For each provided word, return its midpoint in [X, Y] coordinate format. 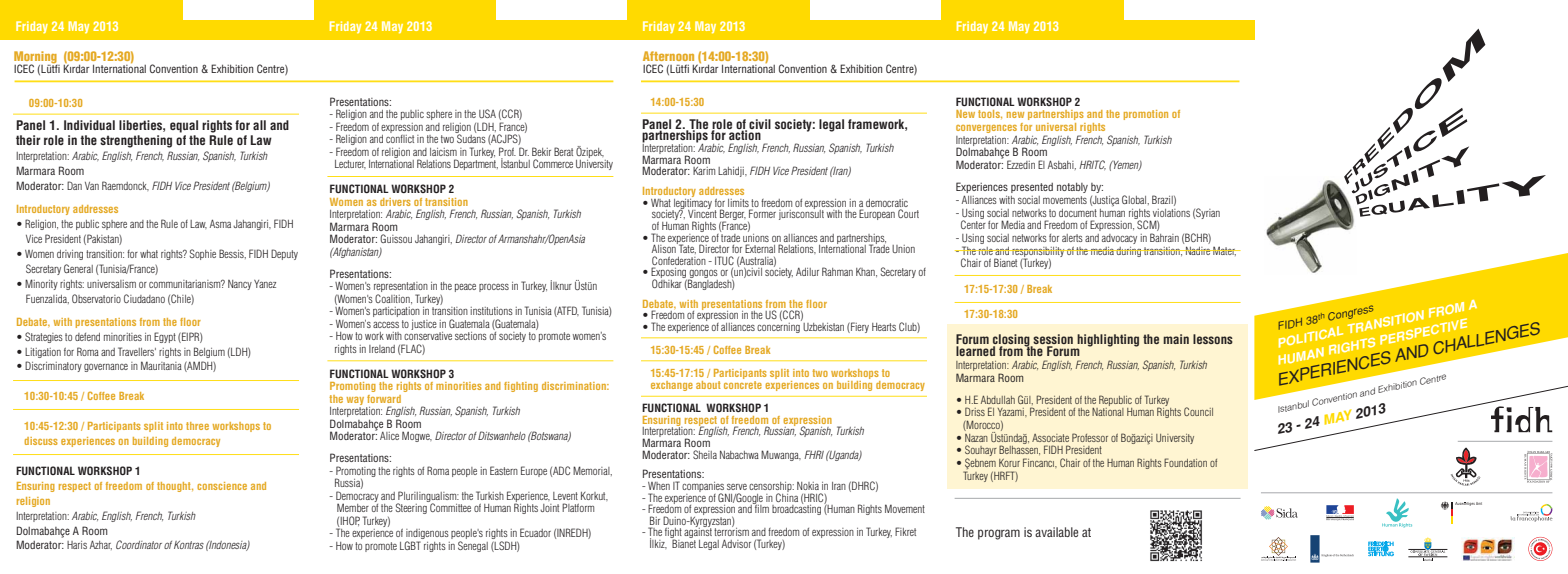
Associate [1050, 438]
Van [92, 186]
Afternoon [668, 56]
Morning [36, 58]
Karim [704, 171]
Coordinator [139, 544]
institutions [492, 311]
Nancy [240, 285]
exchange [672, 386]
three [197, 426]
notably [1072, 188]
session [1053, 339]
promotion [1146, 115]
